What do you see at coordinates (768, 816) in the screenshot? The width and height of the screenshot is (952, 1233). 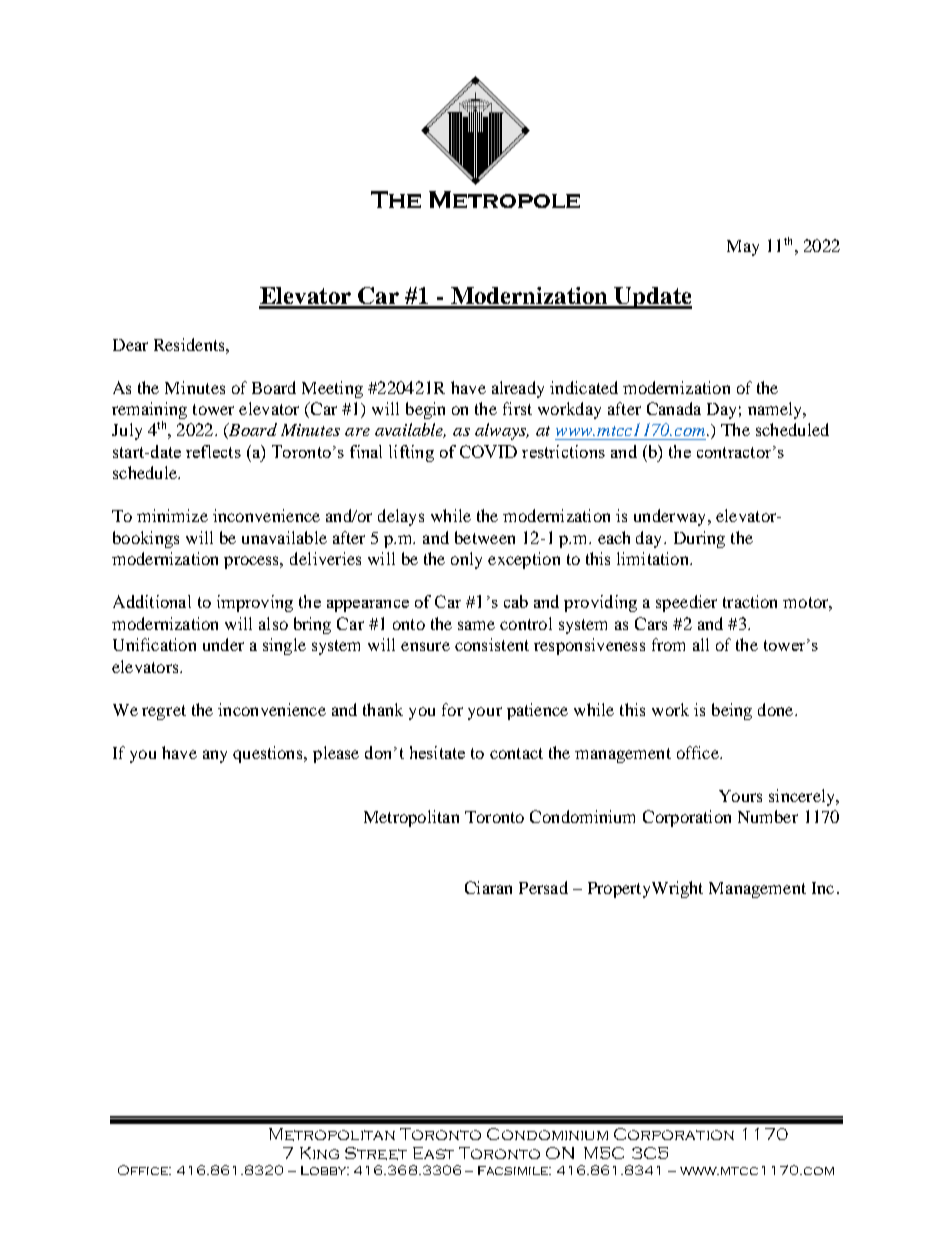 I see `Number` at bounding box center [768, 816].
